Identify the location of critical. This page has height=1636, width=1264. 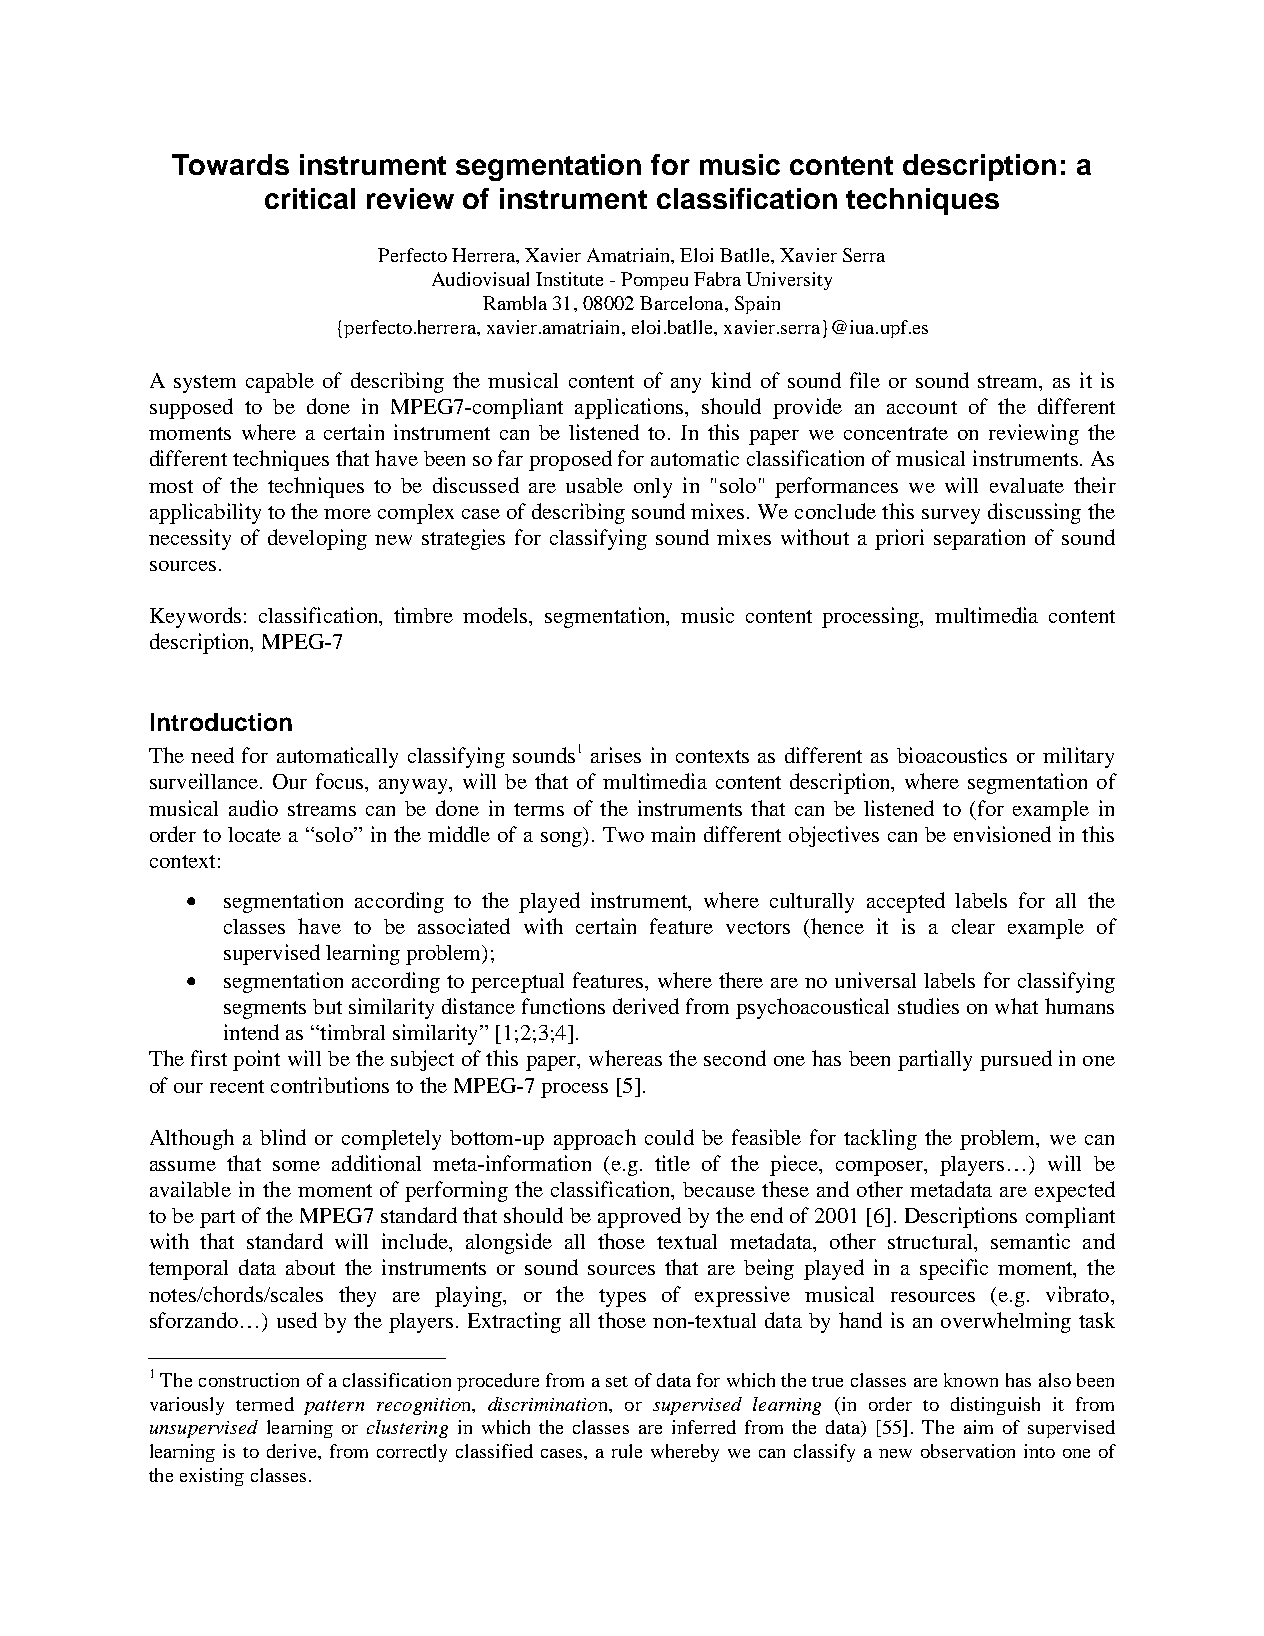
(310, 198).
